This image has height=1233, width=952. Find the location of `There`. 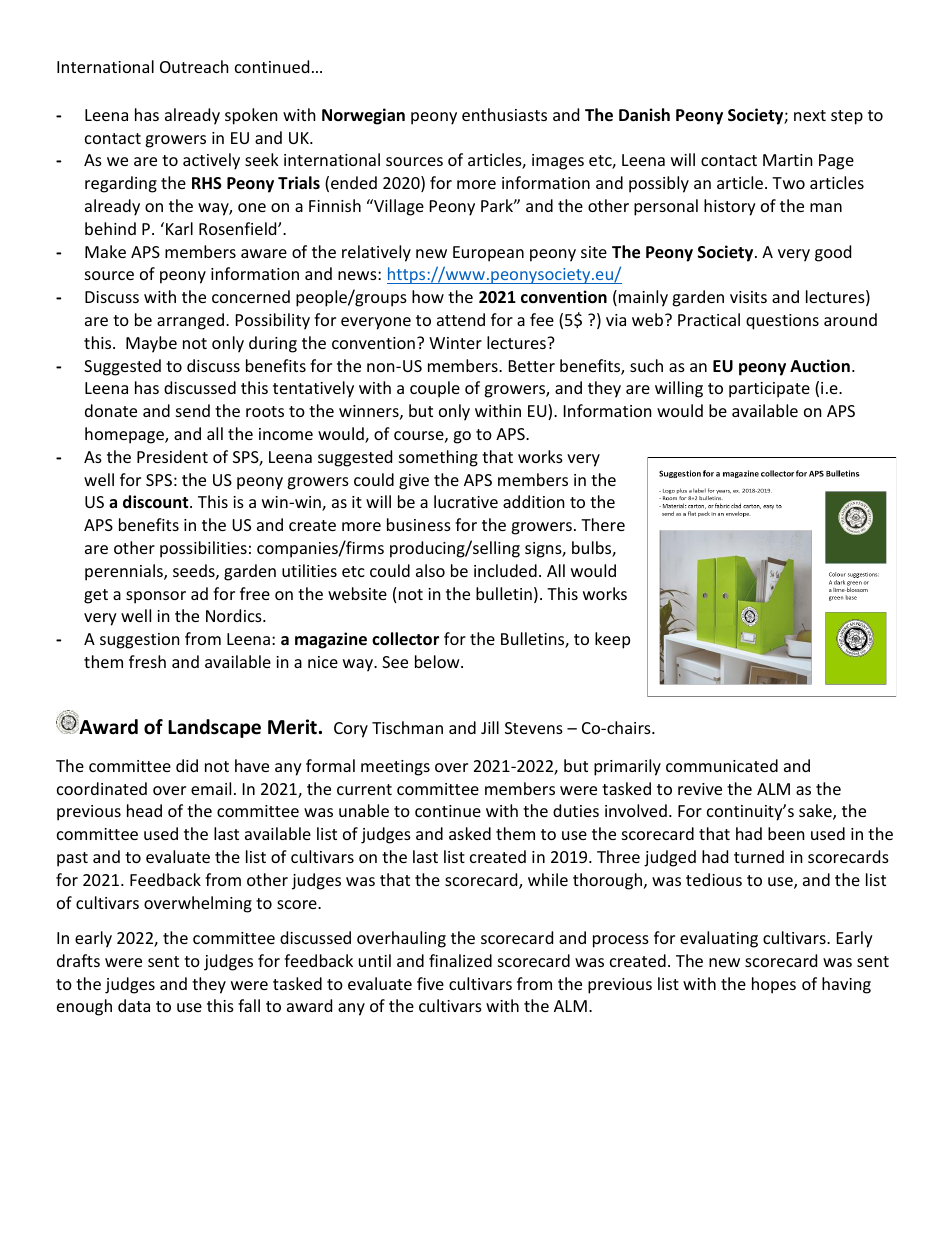

There is located at coordinates (603, 524).
